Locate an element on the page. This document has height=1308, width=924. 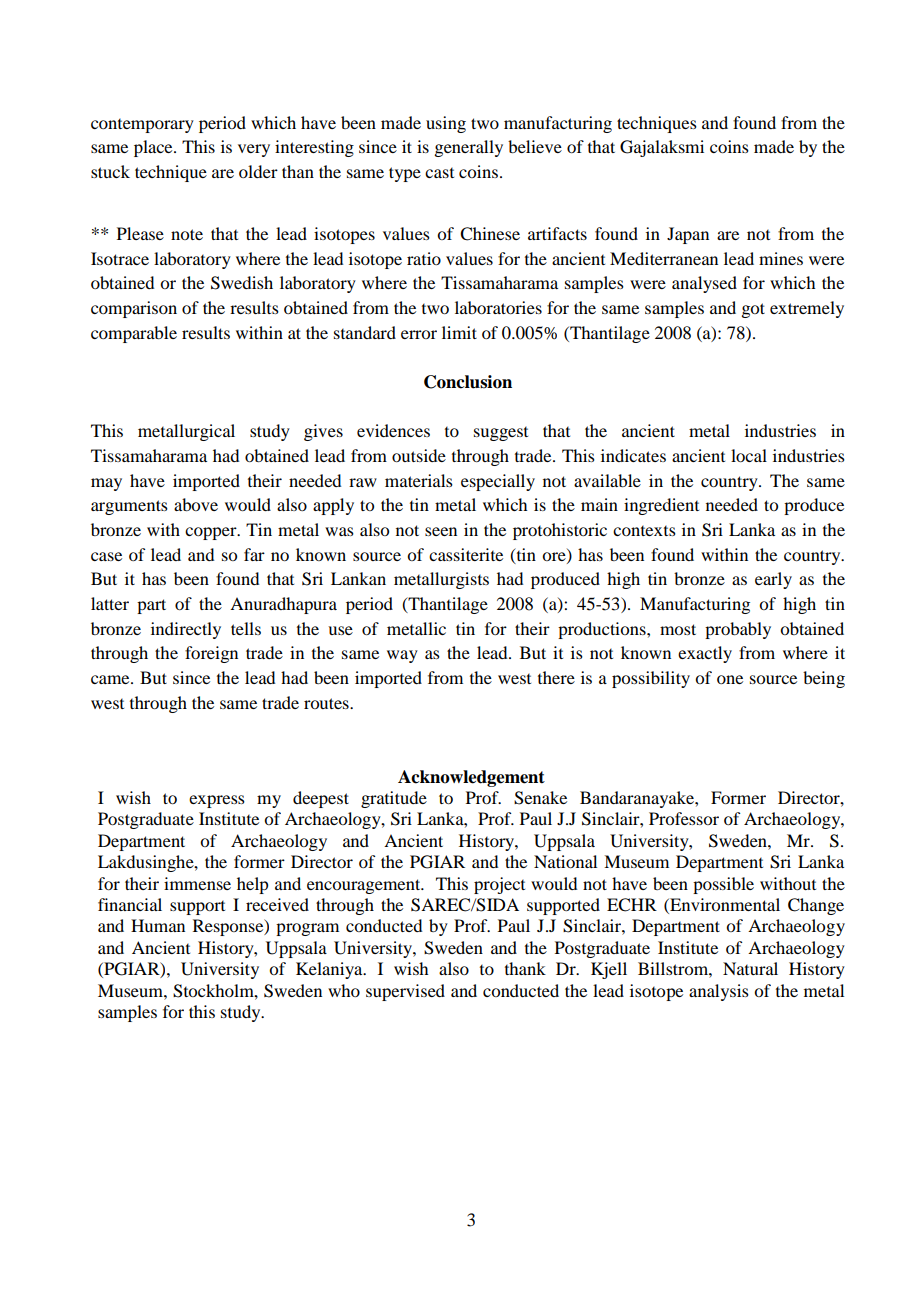
way is located at coordinates (402, 656).
